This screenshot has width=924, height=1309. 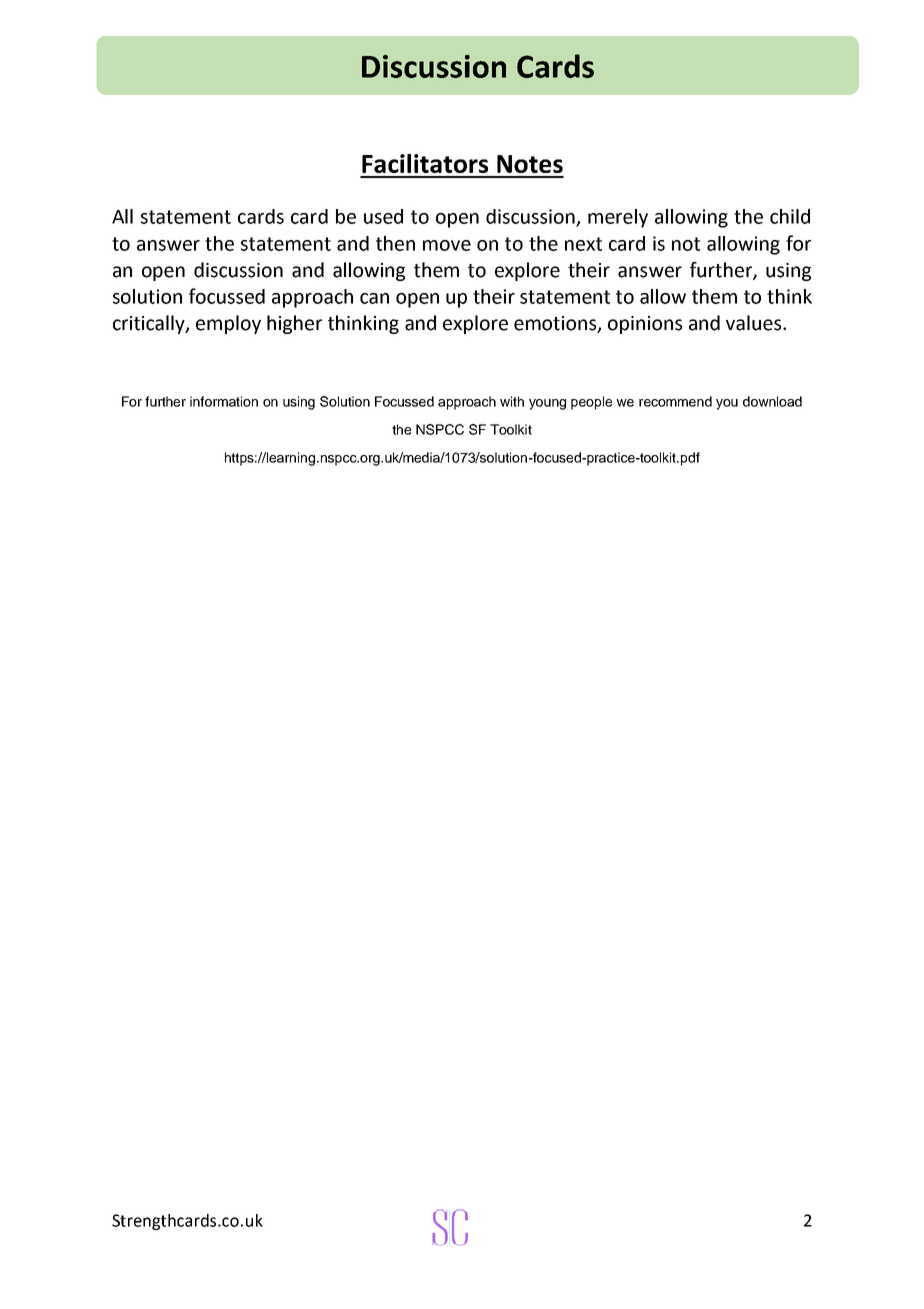 What do you see at coordinates (512, 401) in the screenshot?
I see `with` at bounding box center [512, 401].
